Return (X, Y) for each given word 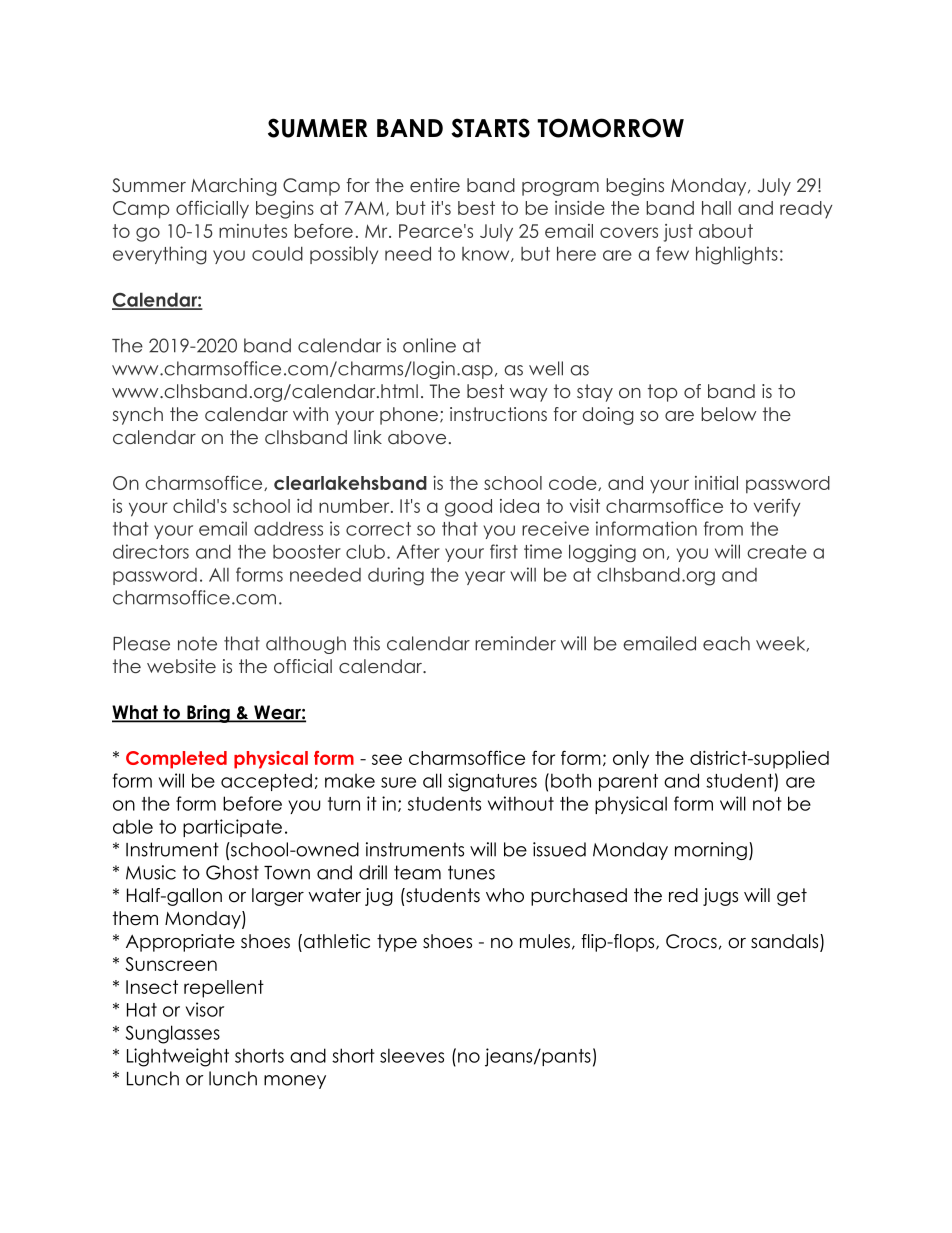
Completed (176, 760)
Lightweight (178, 1057)
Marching (234, 187)
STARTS (490, 128)
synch (138, 416)
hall (716, 208)
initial (716, 483)
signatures (492, 782)
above (417, 437)
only (631, 760)
